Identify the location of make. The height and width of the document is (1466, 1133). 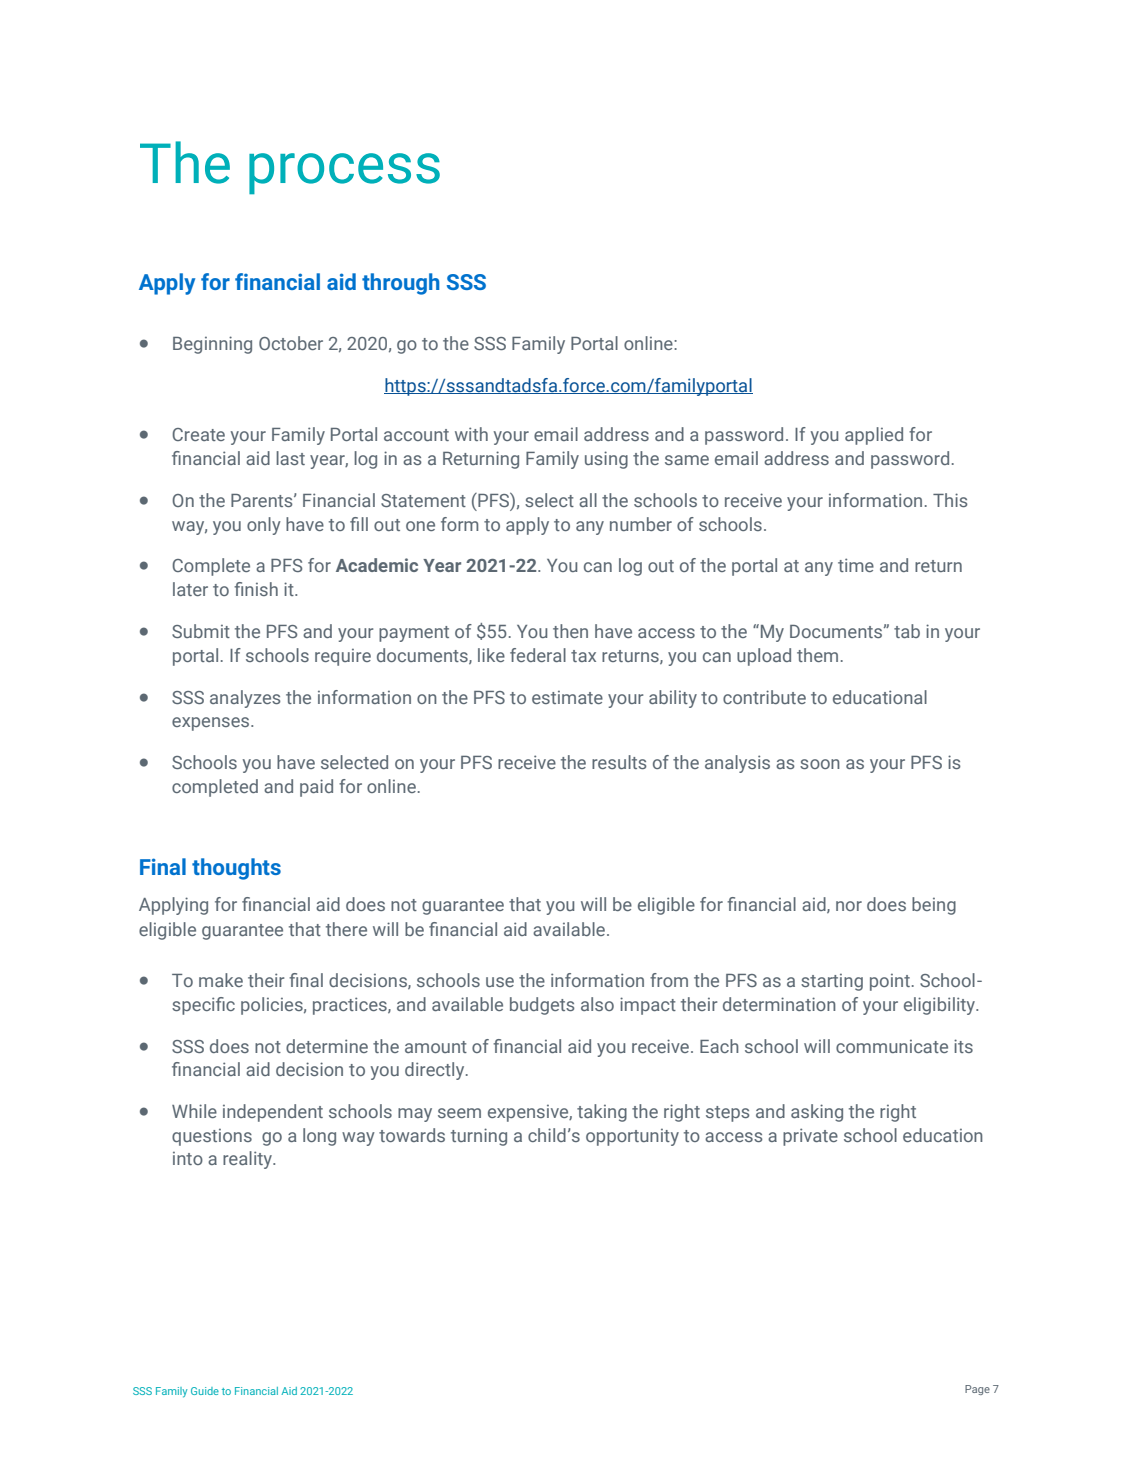
(221, 980).
